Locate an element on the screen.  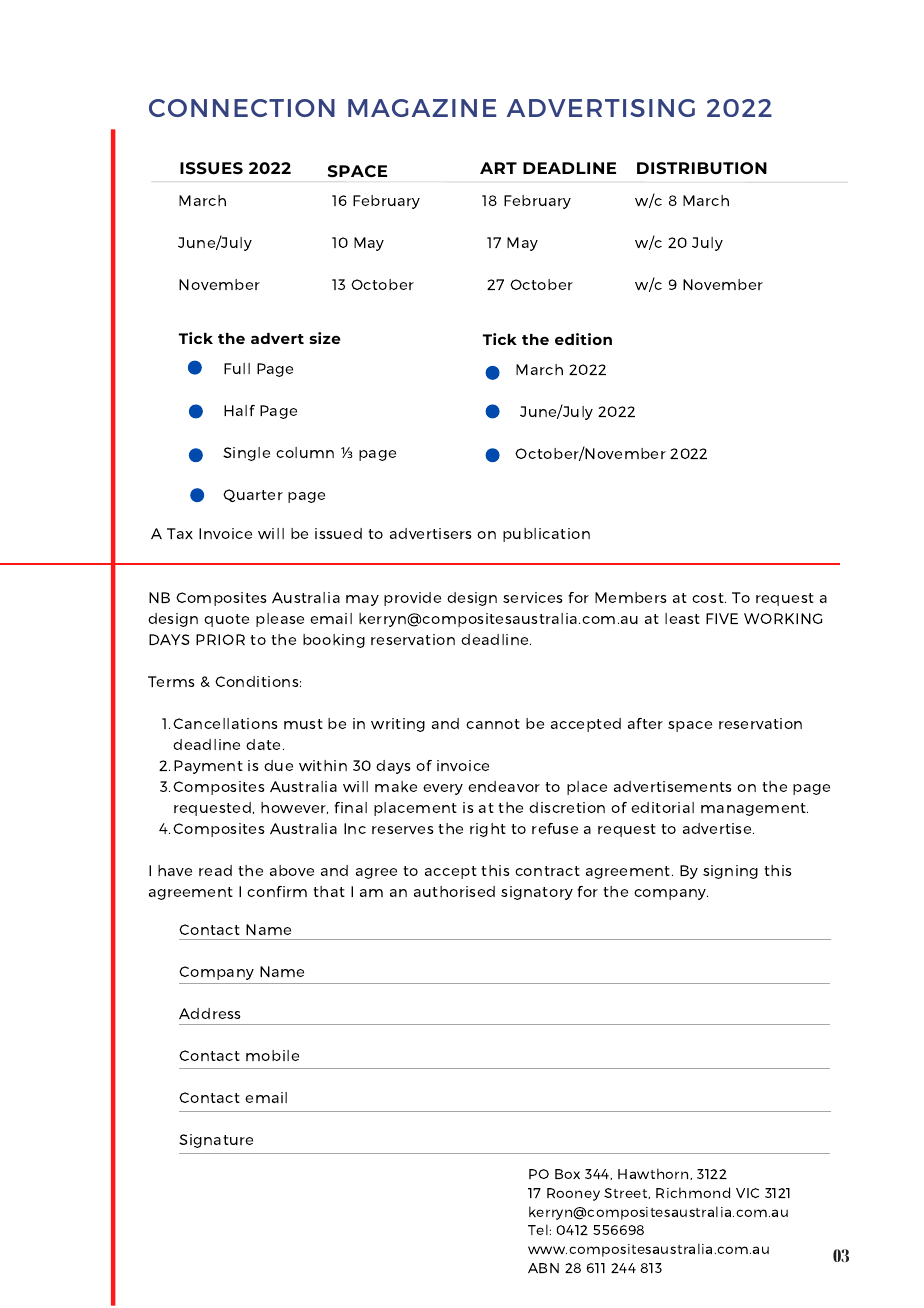
authorised is located at coordinates (454, 891).
